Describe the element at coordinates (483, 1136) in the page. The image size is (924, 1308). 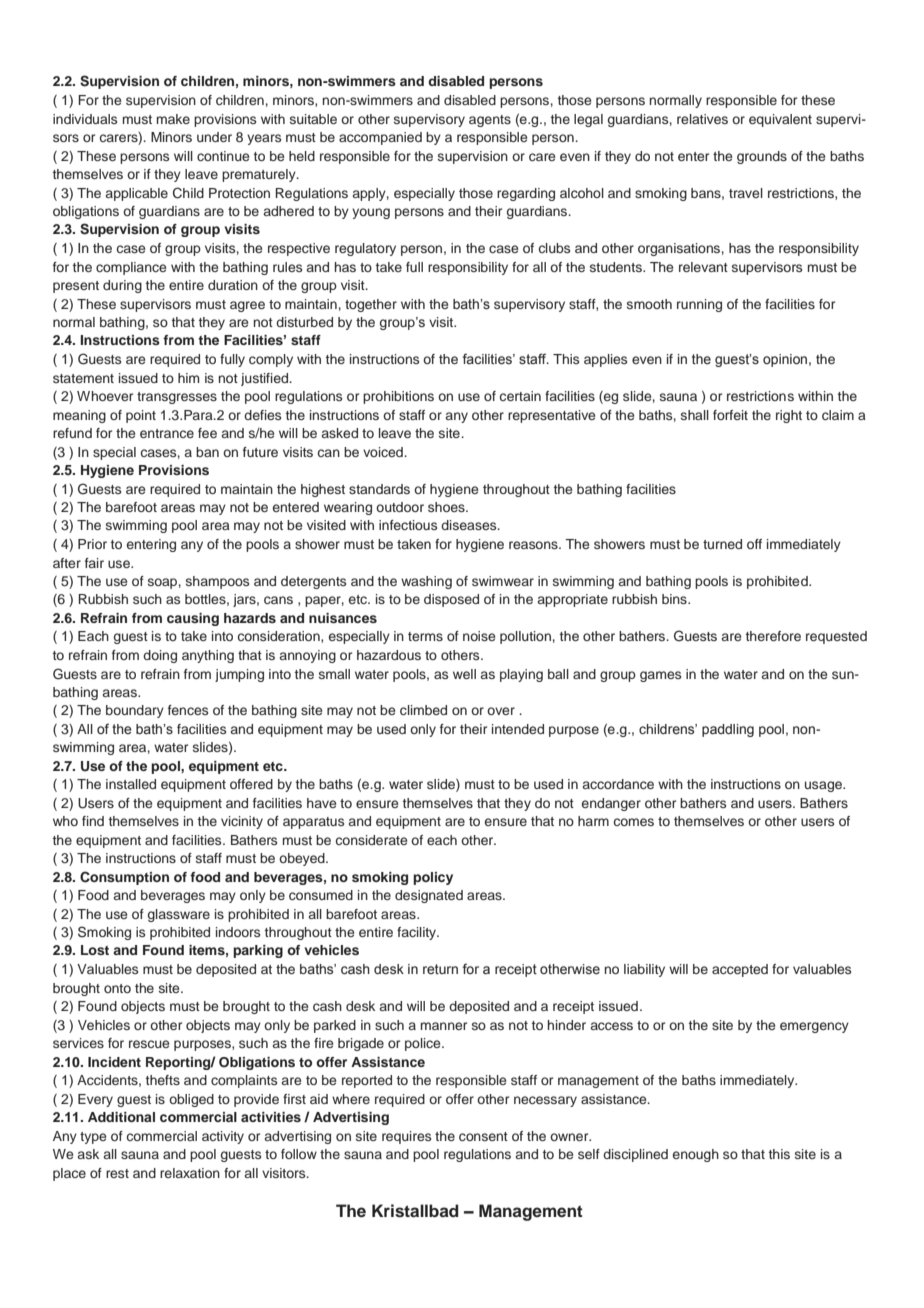
I see `consent` at that location.
